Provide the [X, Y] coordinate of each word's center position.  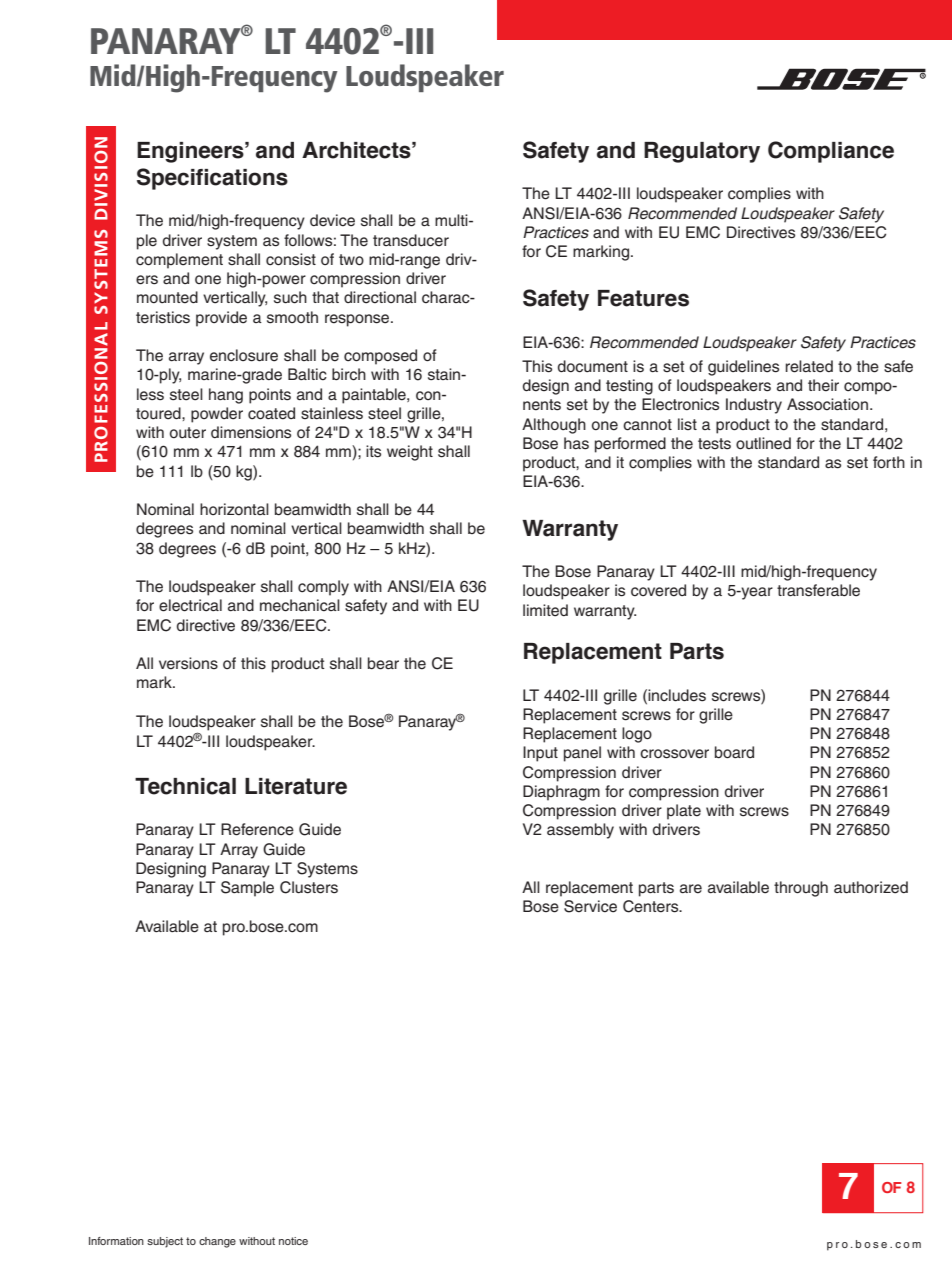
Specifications [212, 179]
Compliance [831, 152]
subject [165, 1242]
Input [540, 754]
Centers [652, 906]
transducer [411, 240]
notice [293, 1241]
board [734, 752]
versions [188, 663]
